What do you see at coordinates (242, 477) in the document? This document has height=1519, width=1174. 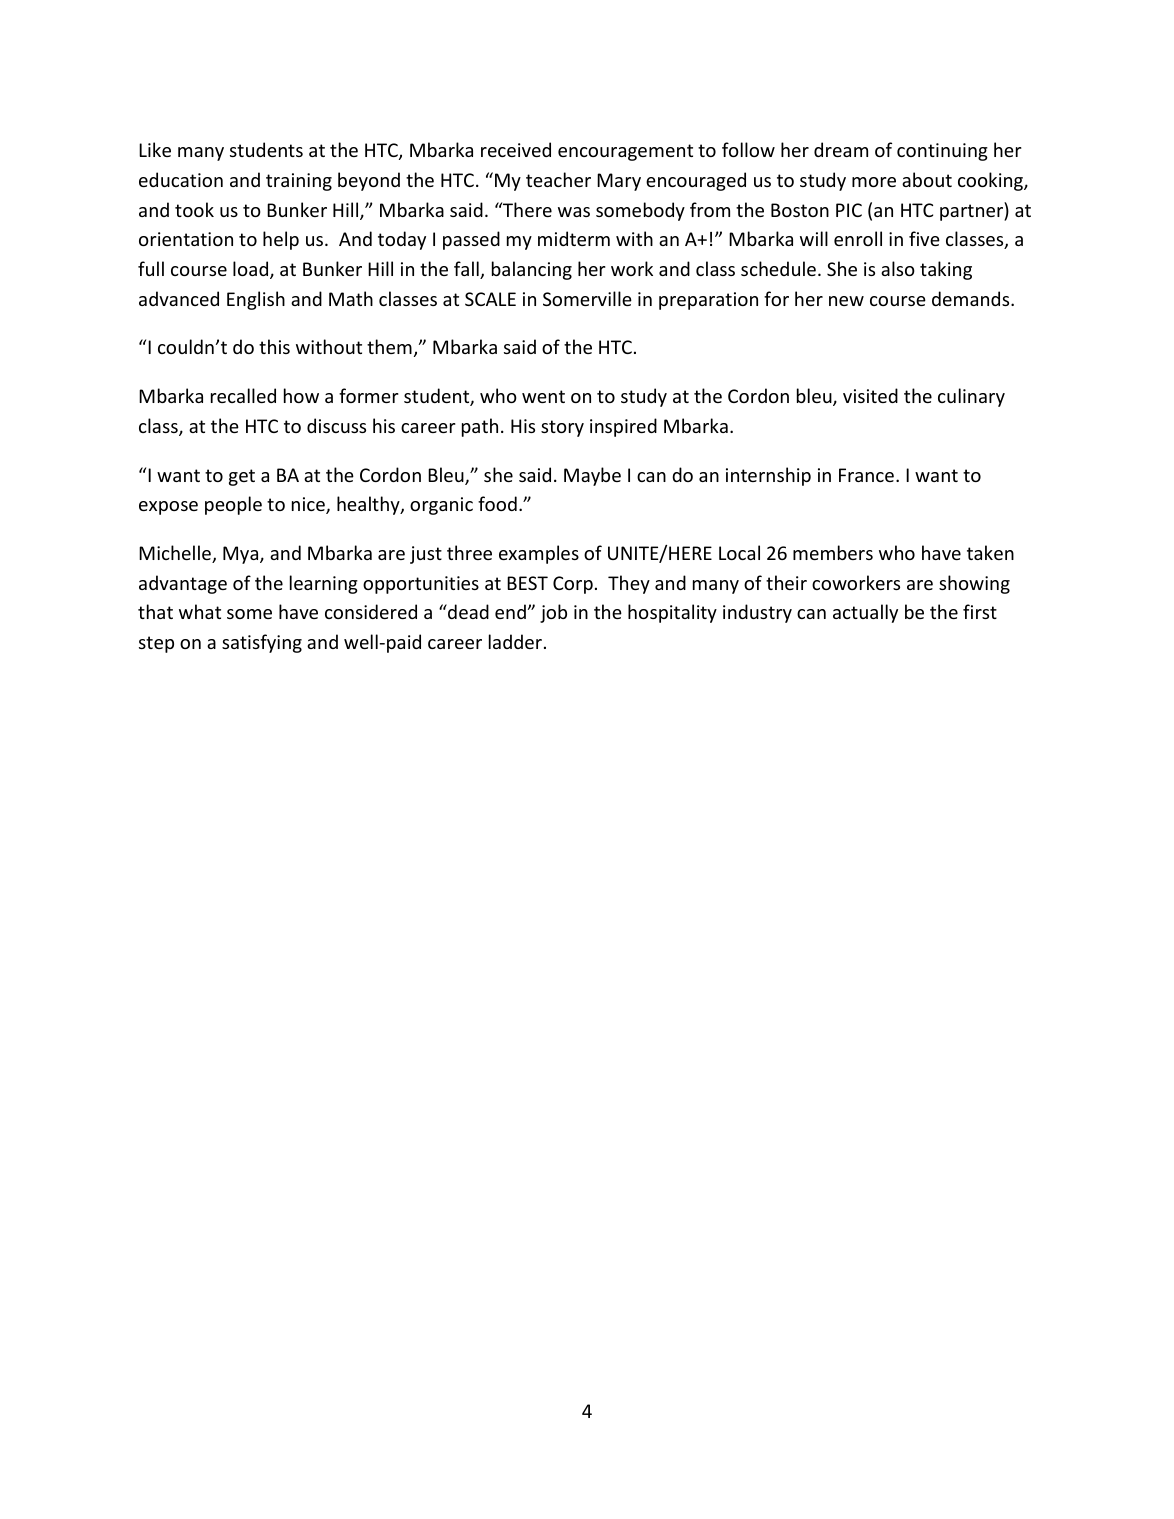 I see `get` at bounding box center [242, 477].
